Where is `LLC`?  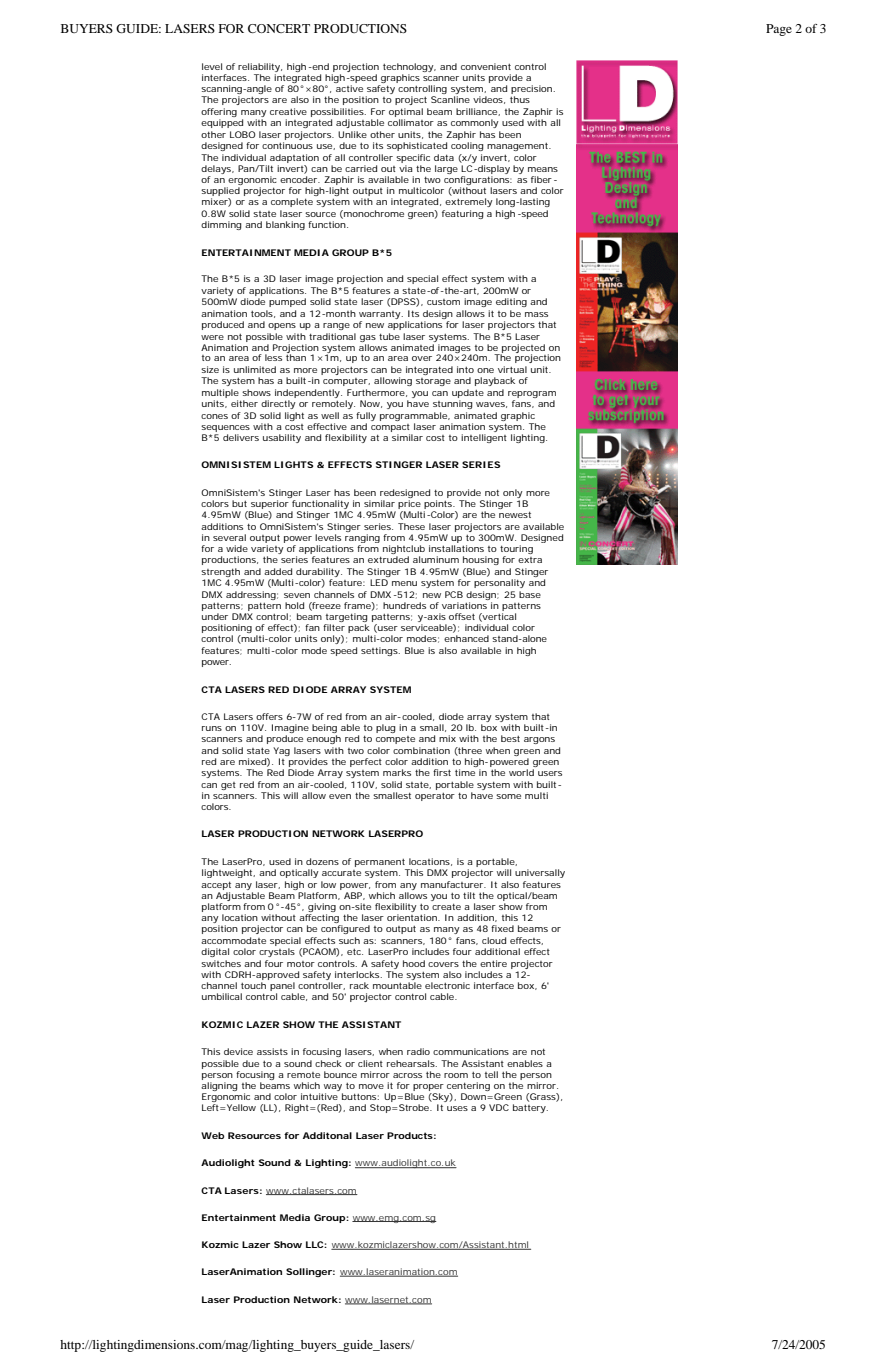
LLC is located at coordinates (316, 1244).
